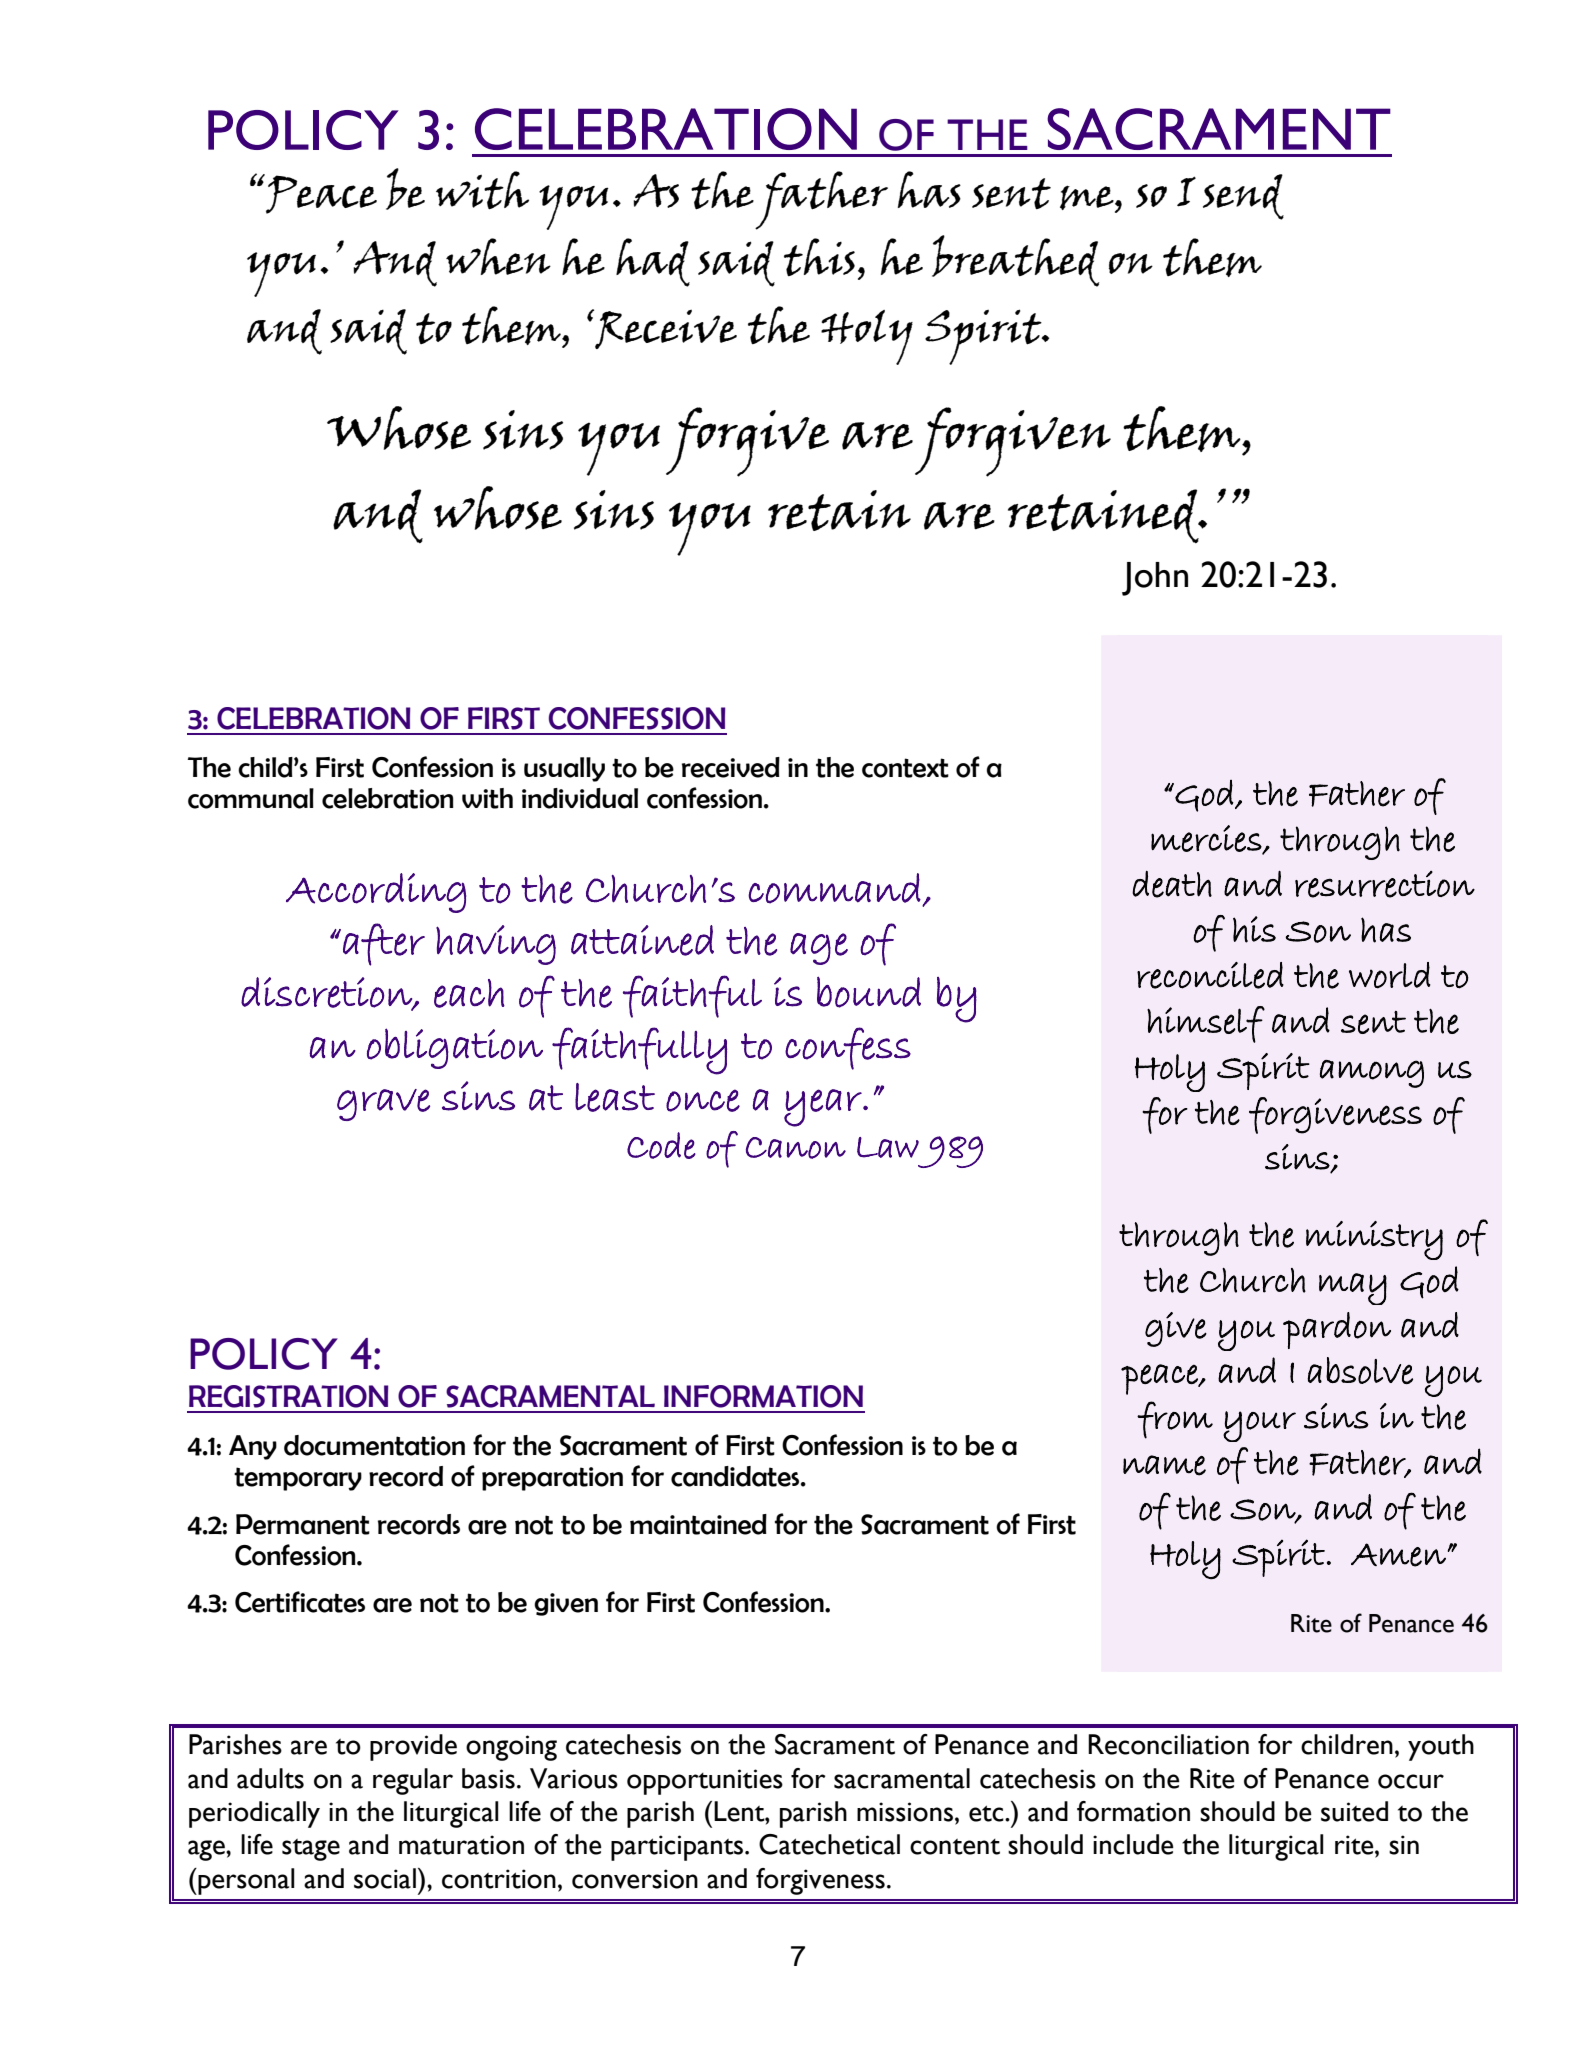 Image resolution: width=1596 pixels, height=2066 pixels. Describe the element at coordinates (829, 1844) in the page. I see `Catechetical` at that location.
